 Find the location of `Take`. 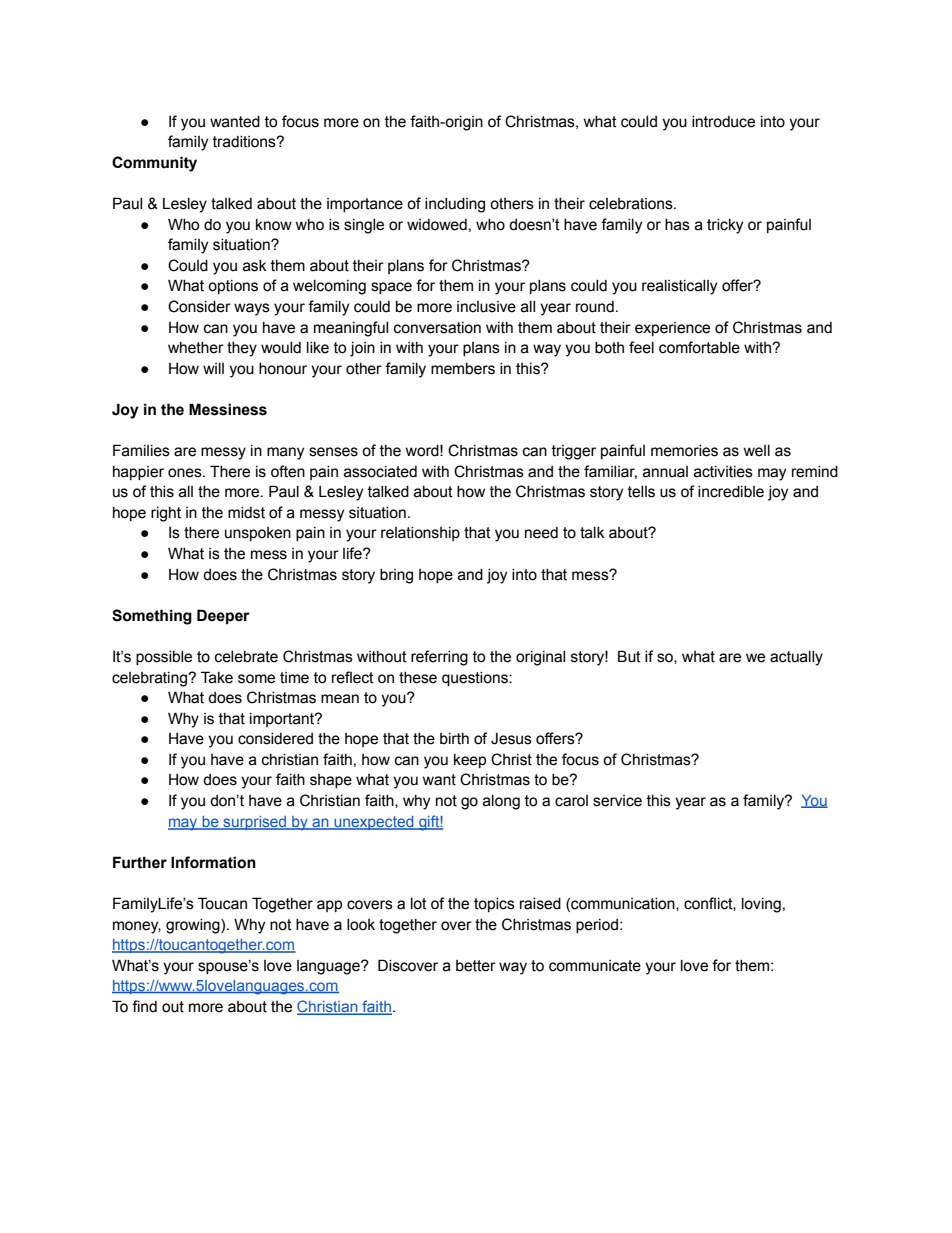

Take is located at coordinates (217, 677).
